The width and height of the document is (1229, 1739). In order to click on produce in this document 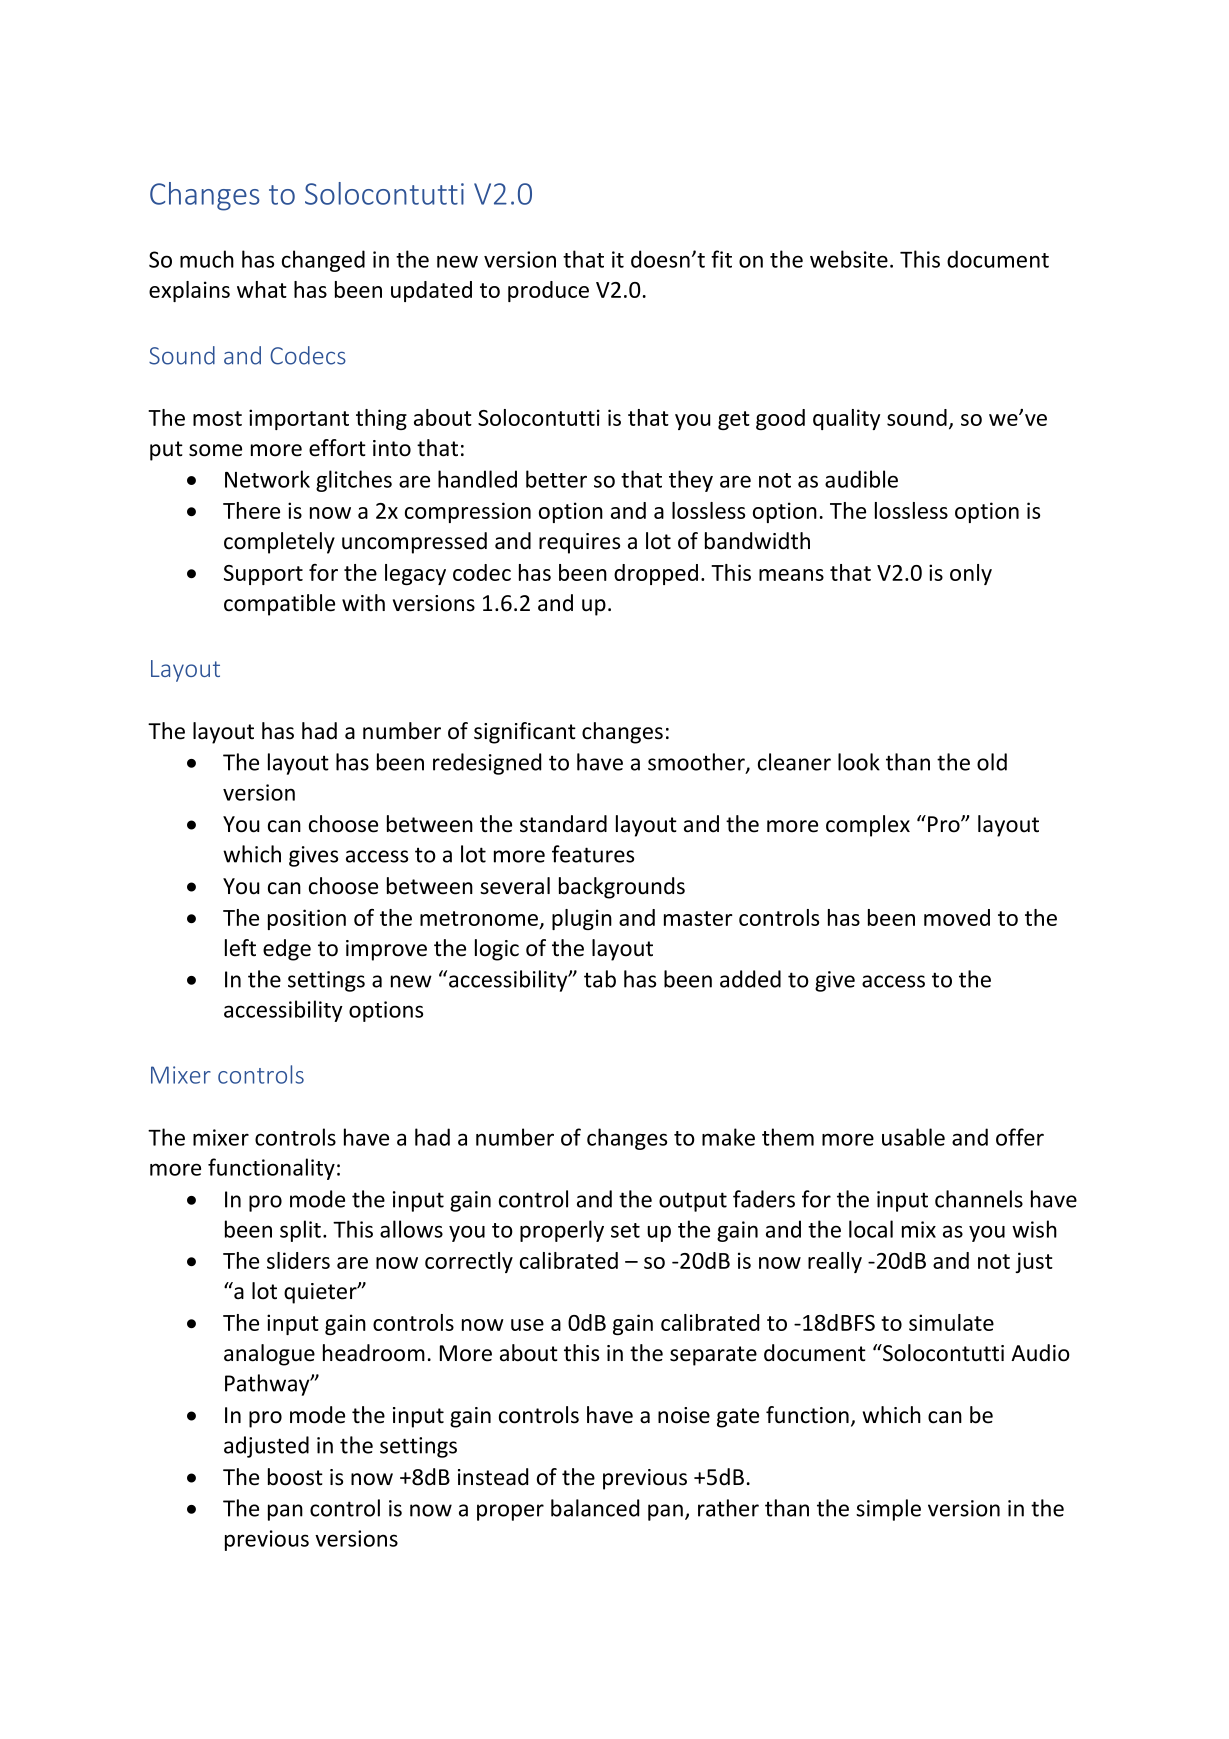, I will do `click(548, 291)`.
